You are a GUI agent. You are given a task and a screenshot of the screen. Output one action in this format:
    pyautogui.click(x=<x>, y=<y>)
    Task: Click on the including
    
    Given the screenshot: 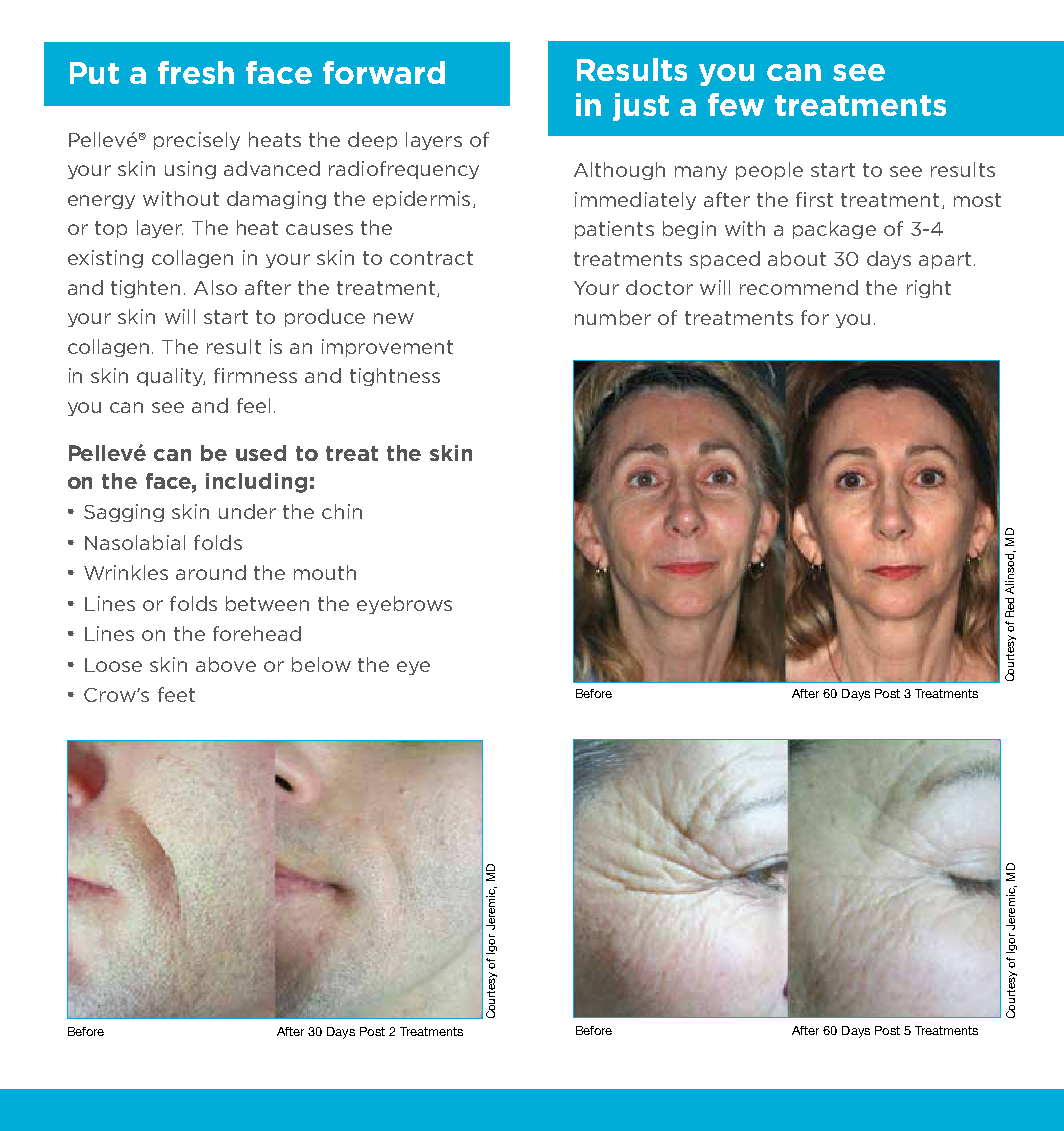 What is the action you would take?
    pyautogui.click(x=256, y=483)
